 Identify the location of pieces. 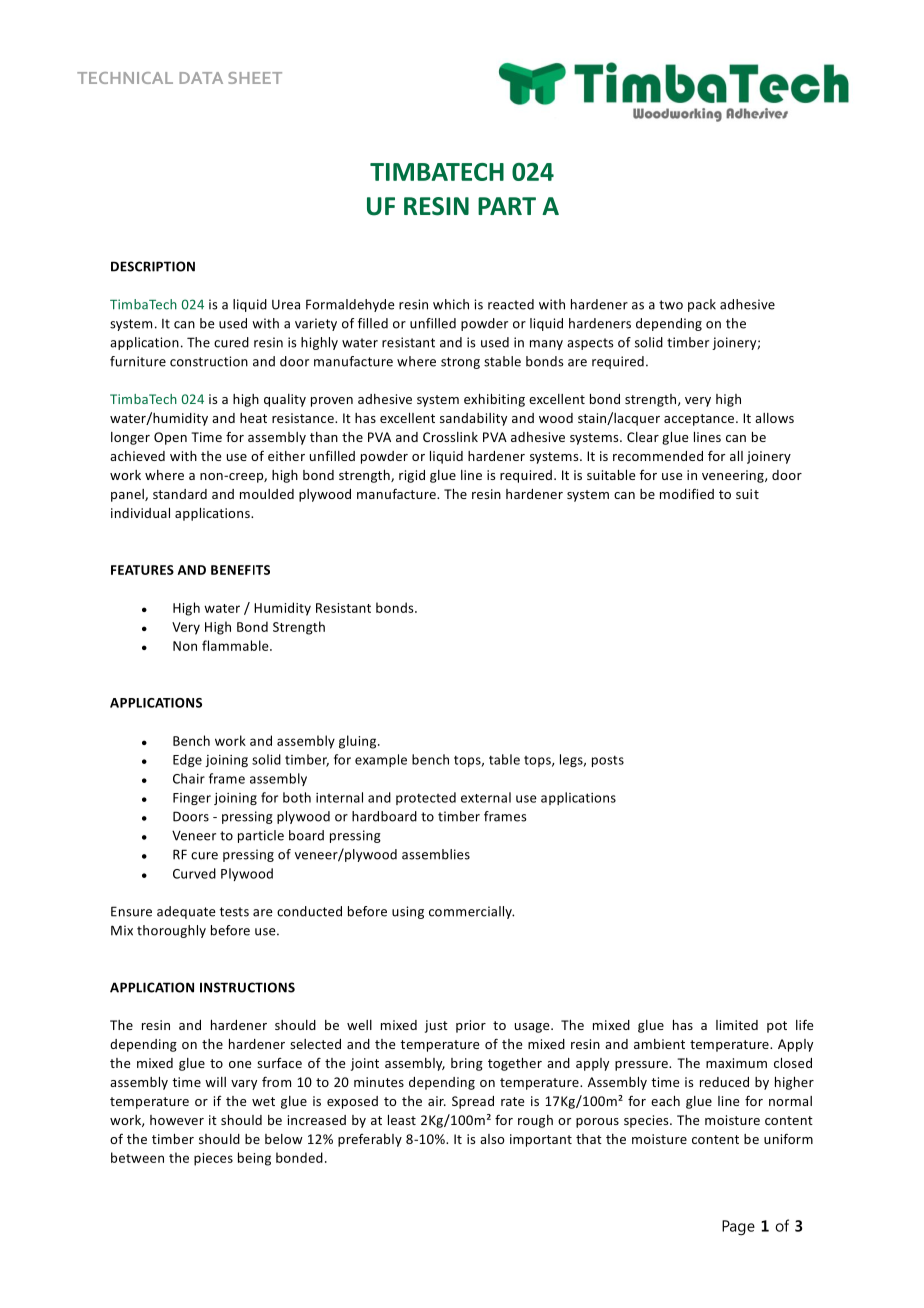
(213, 1159).
